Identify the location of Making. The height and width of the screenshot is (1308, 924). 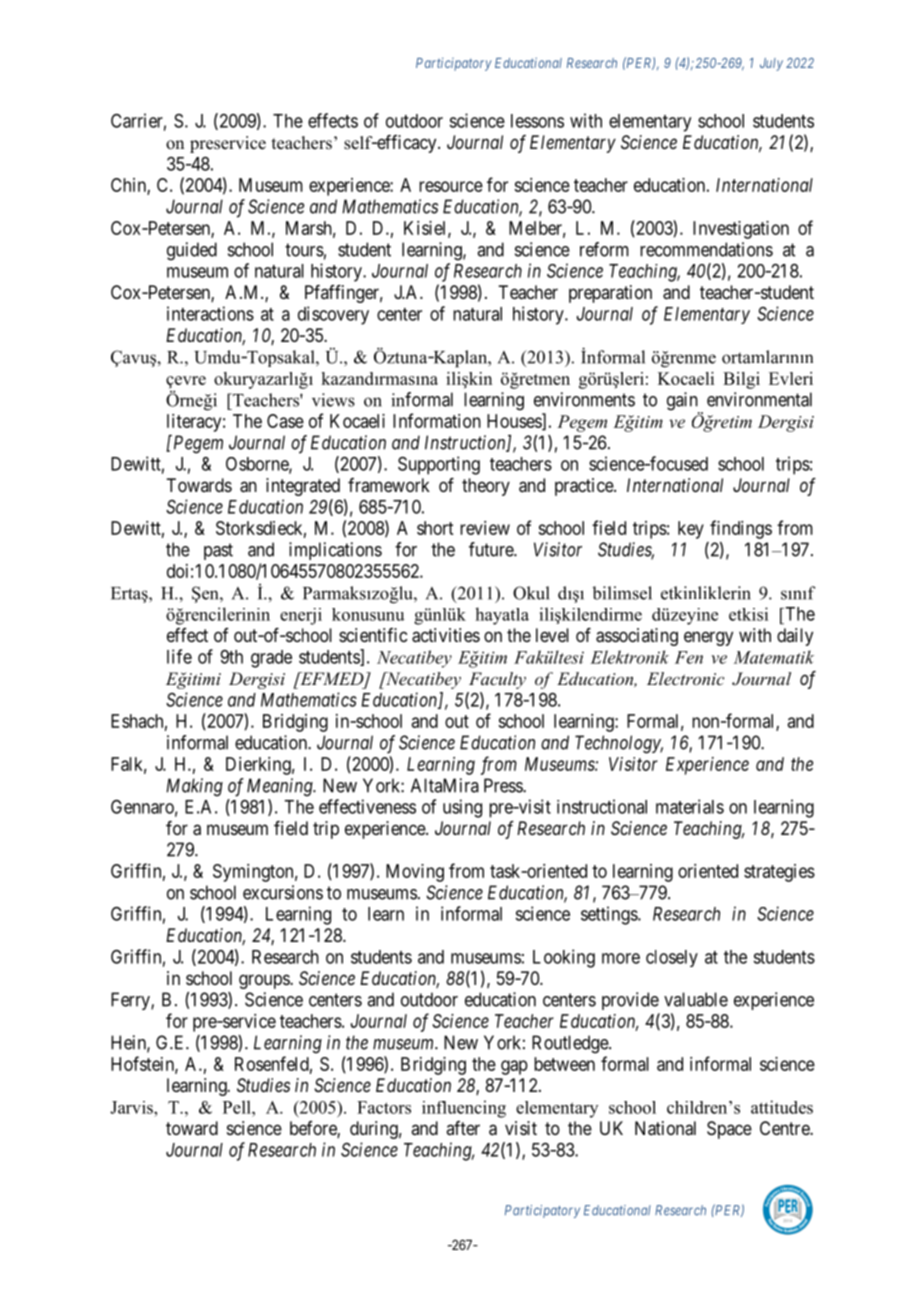
(194, 787).
